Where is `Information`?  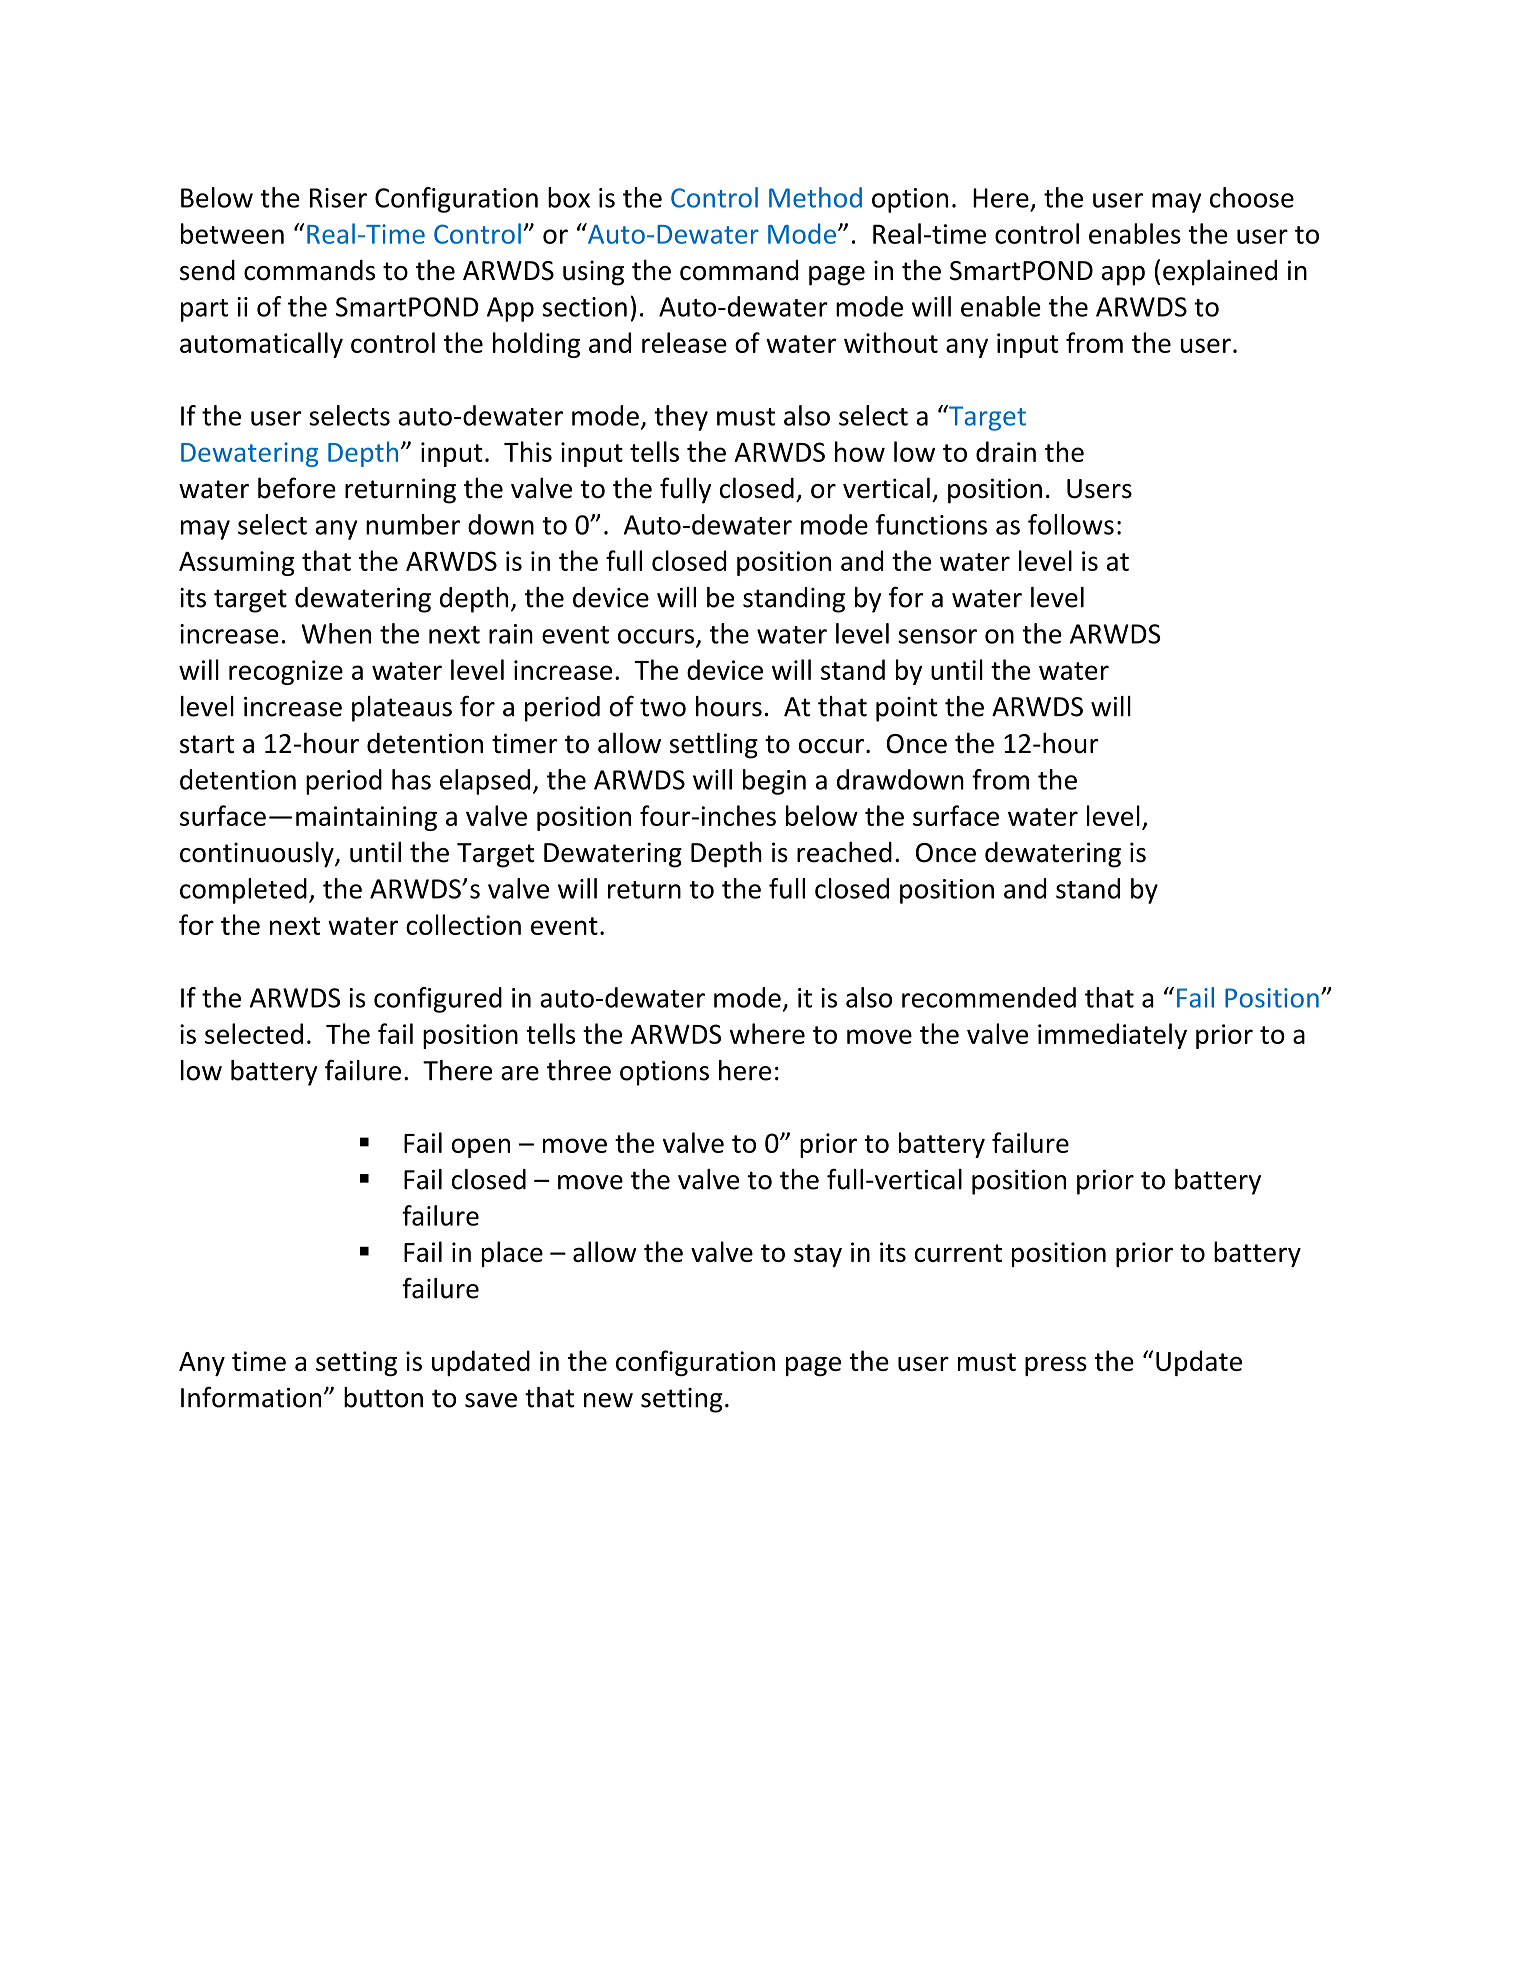
Information is located at coordinates (251, 1397).
